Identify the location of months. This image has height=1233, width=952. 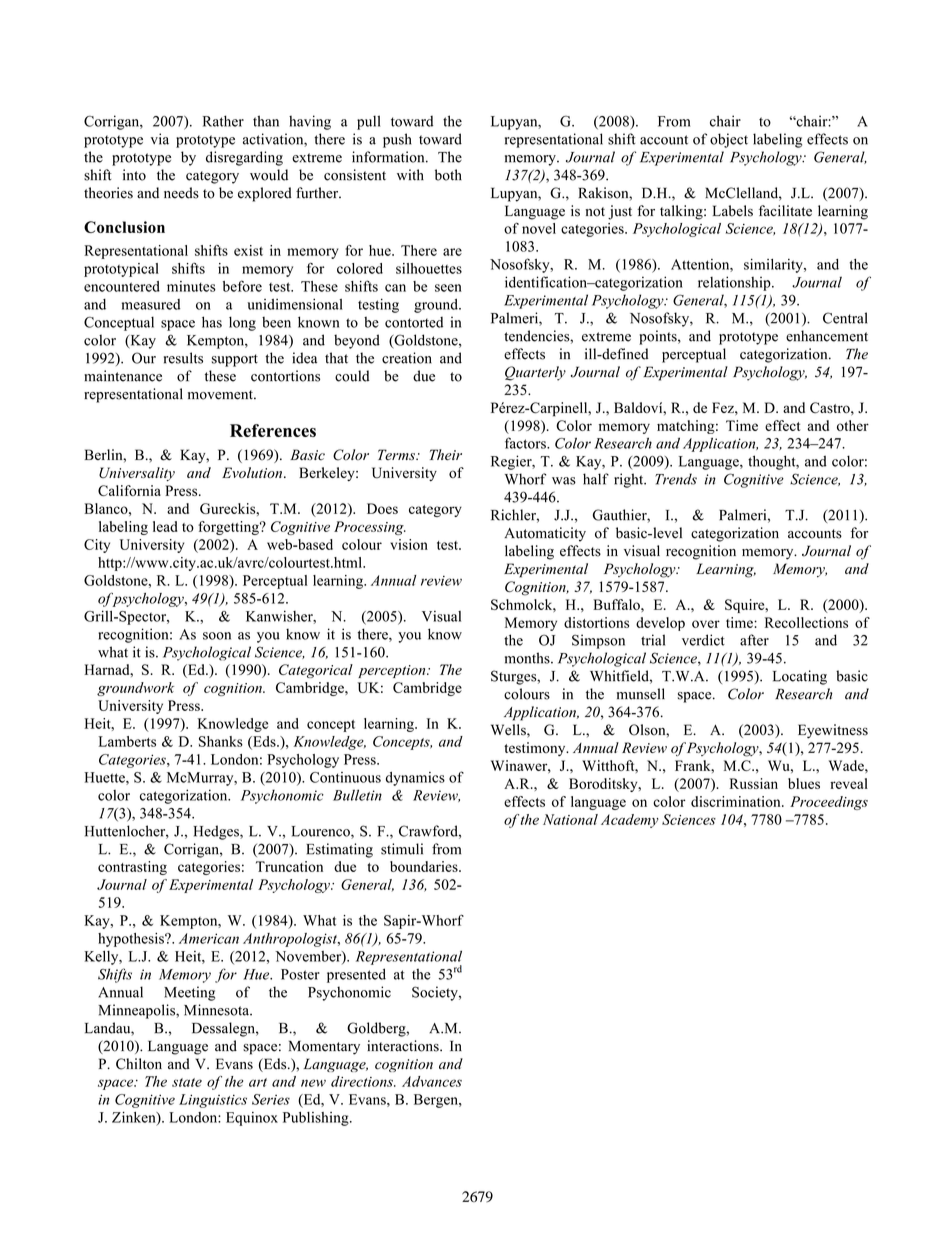
(528, 658).
